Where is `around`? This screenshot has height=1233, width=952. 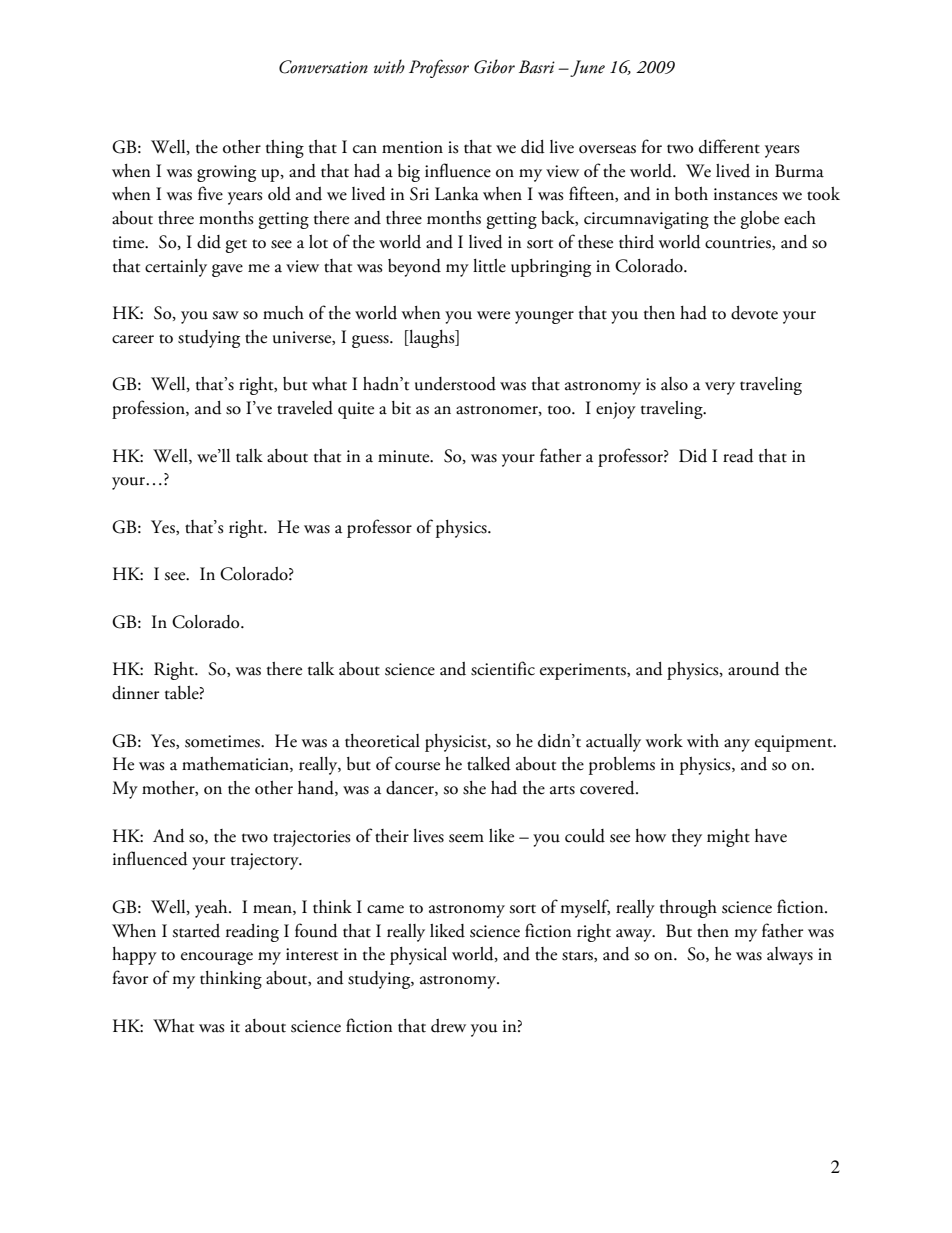
around is located at coordinates (754, 669).
